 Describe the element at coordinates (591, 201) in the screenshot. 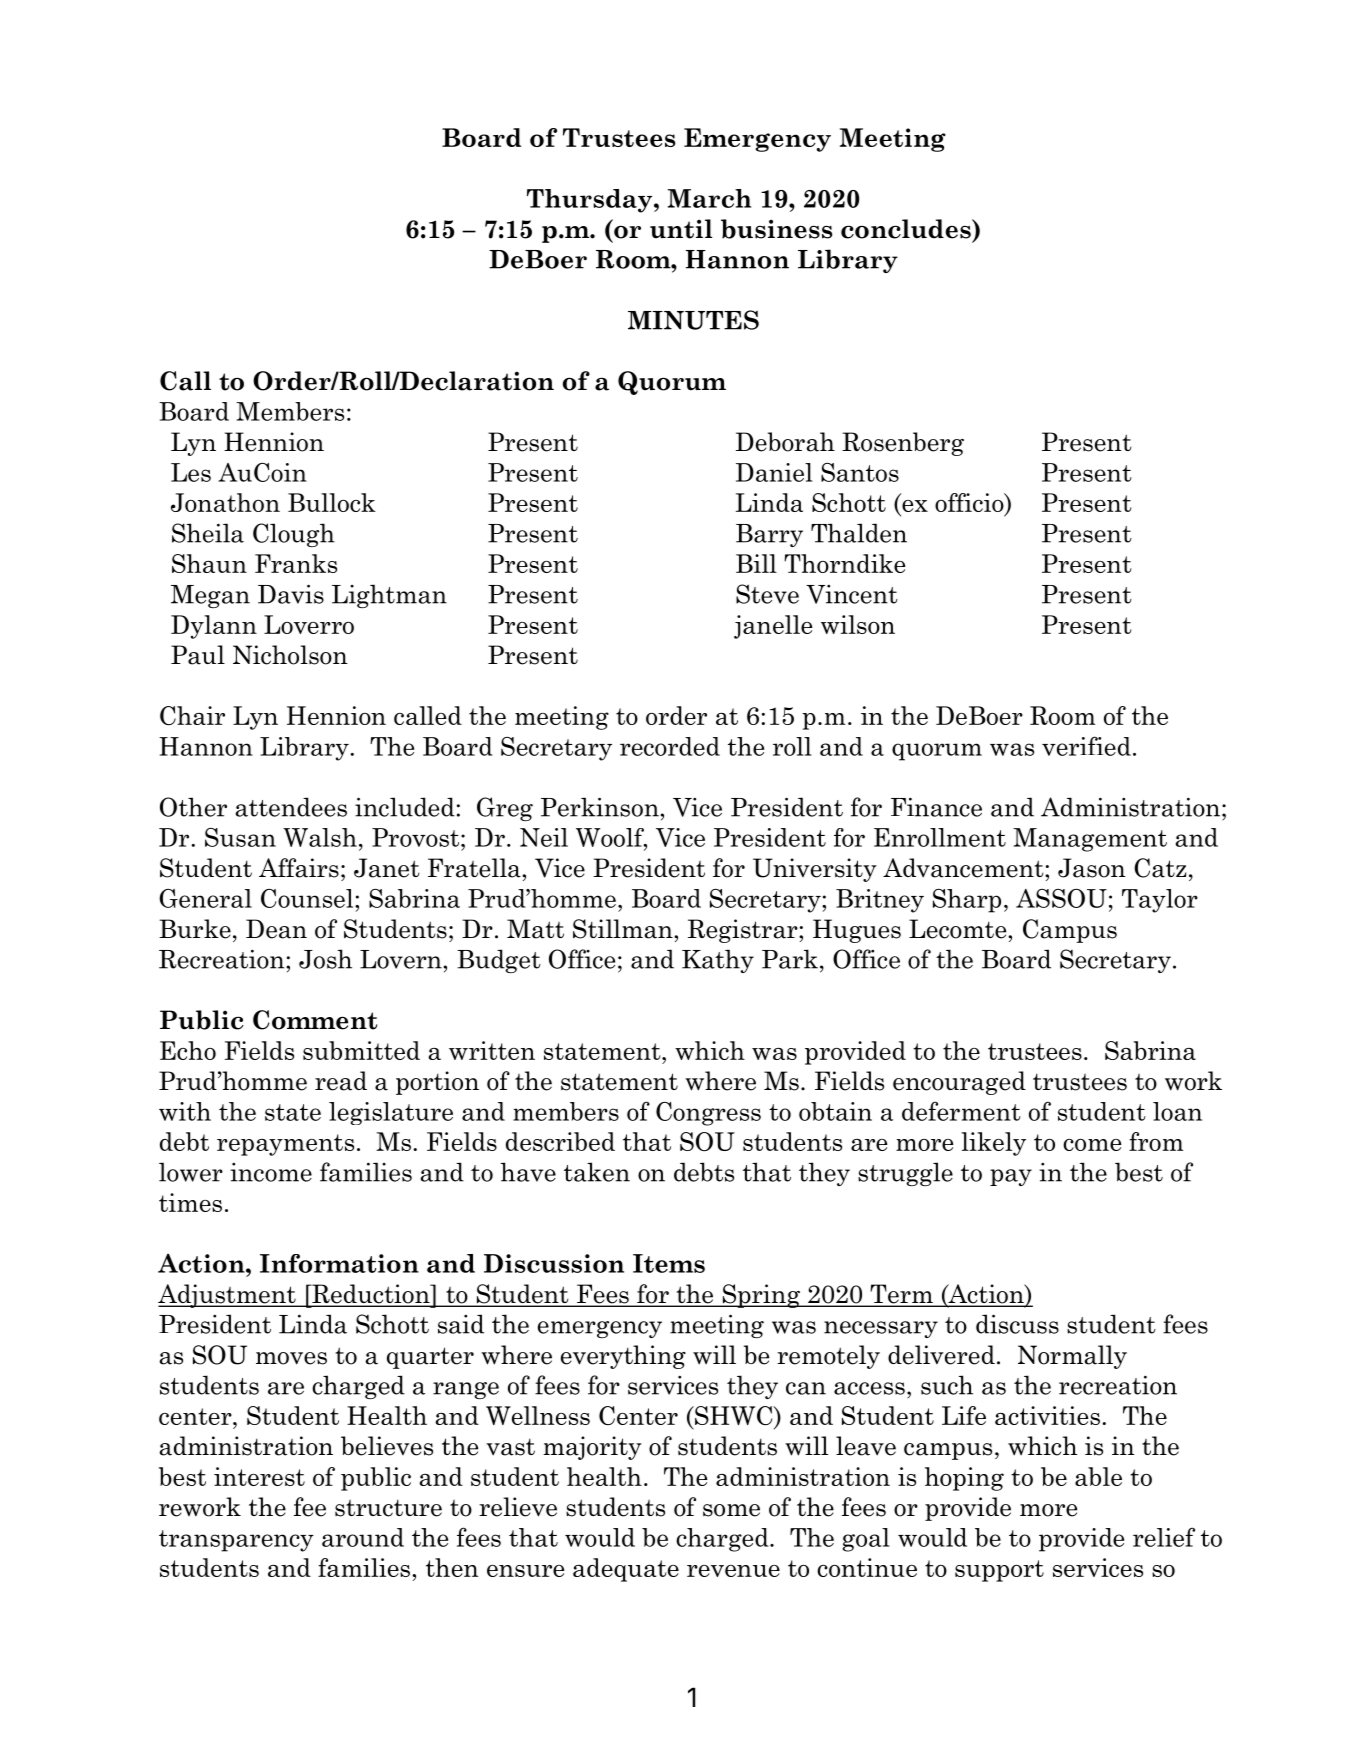

I see `Thursday` at that location.
